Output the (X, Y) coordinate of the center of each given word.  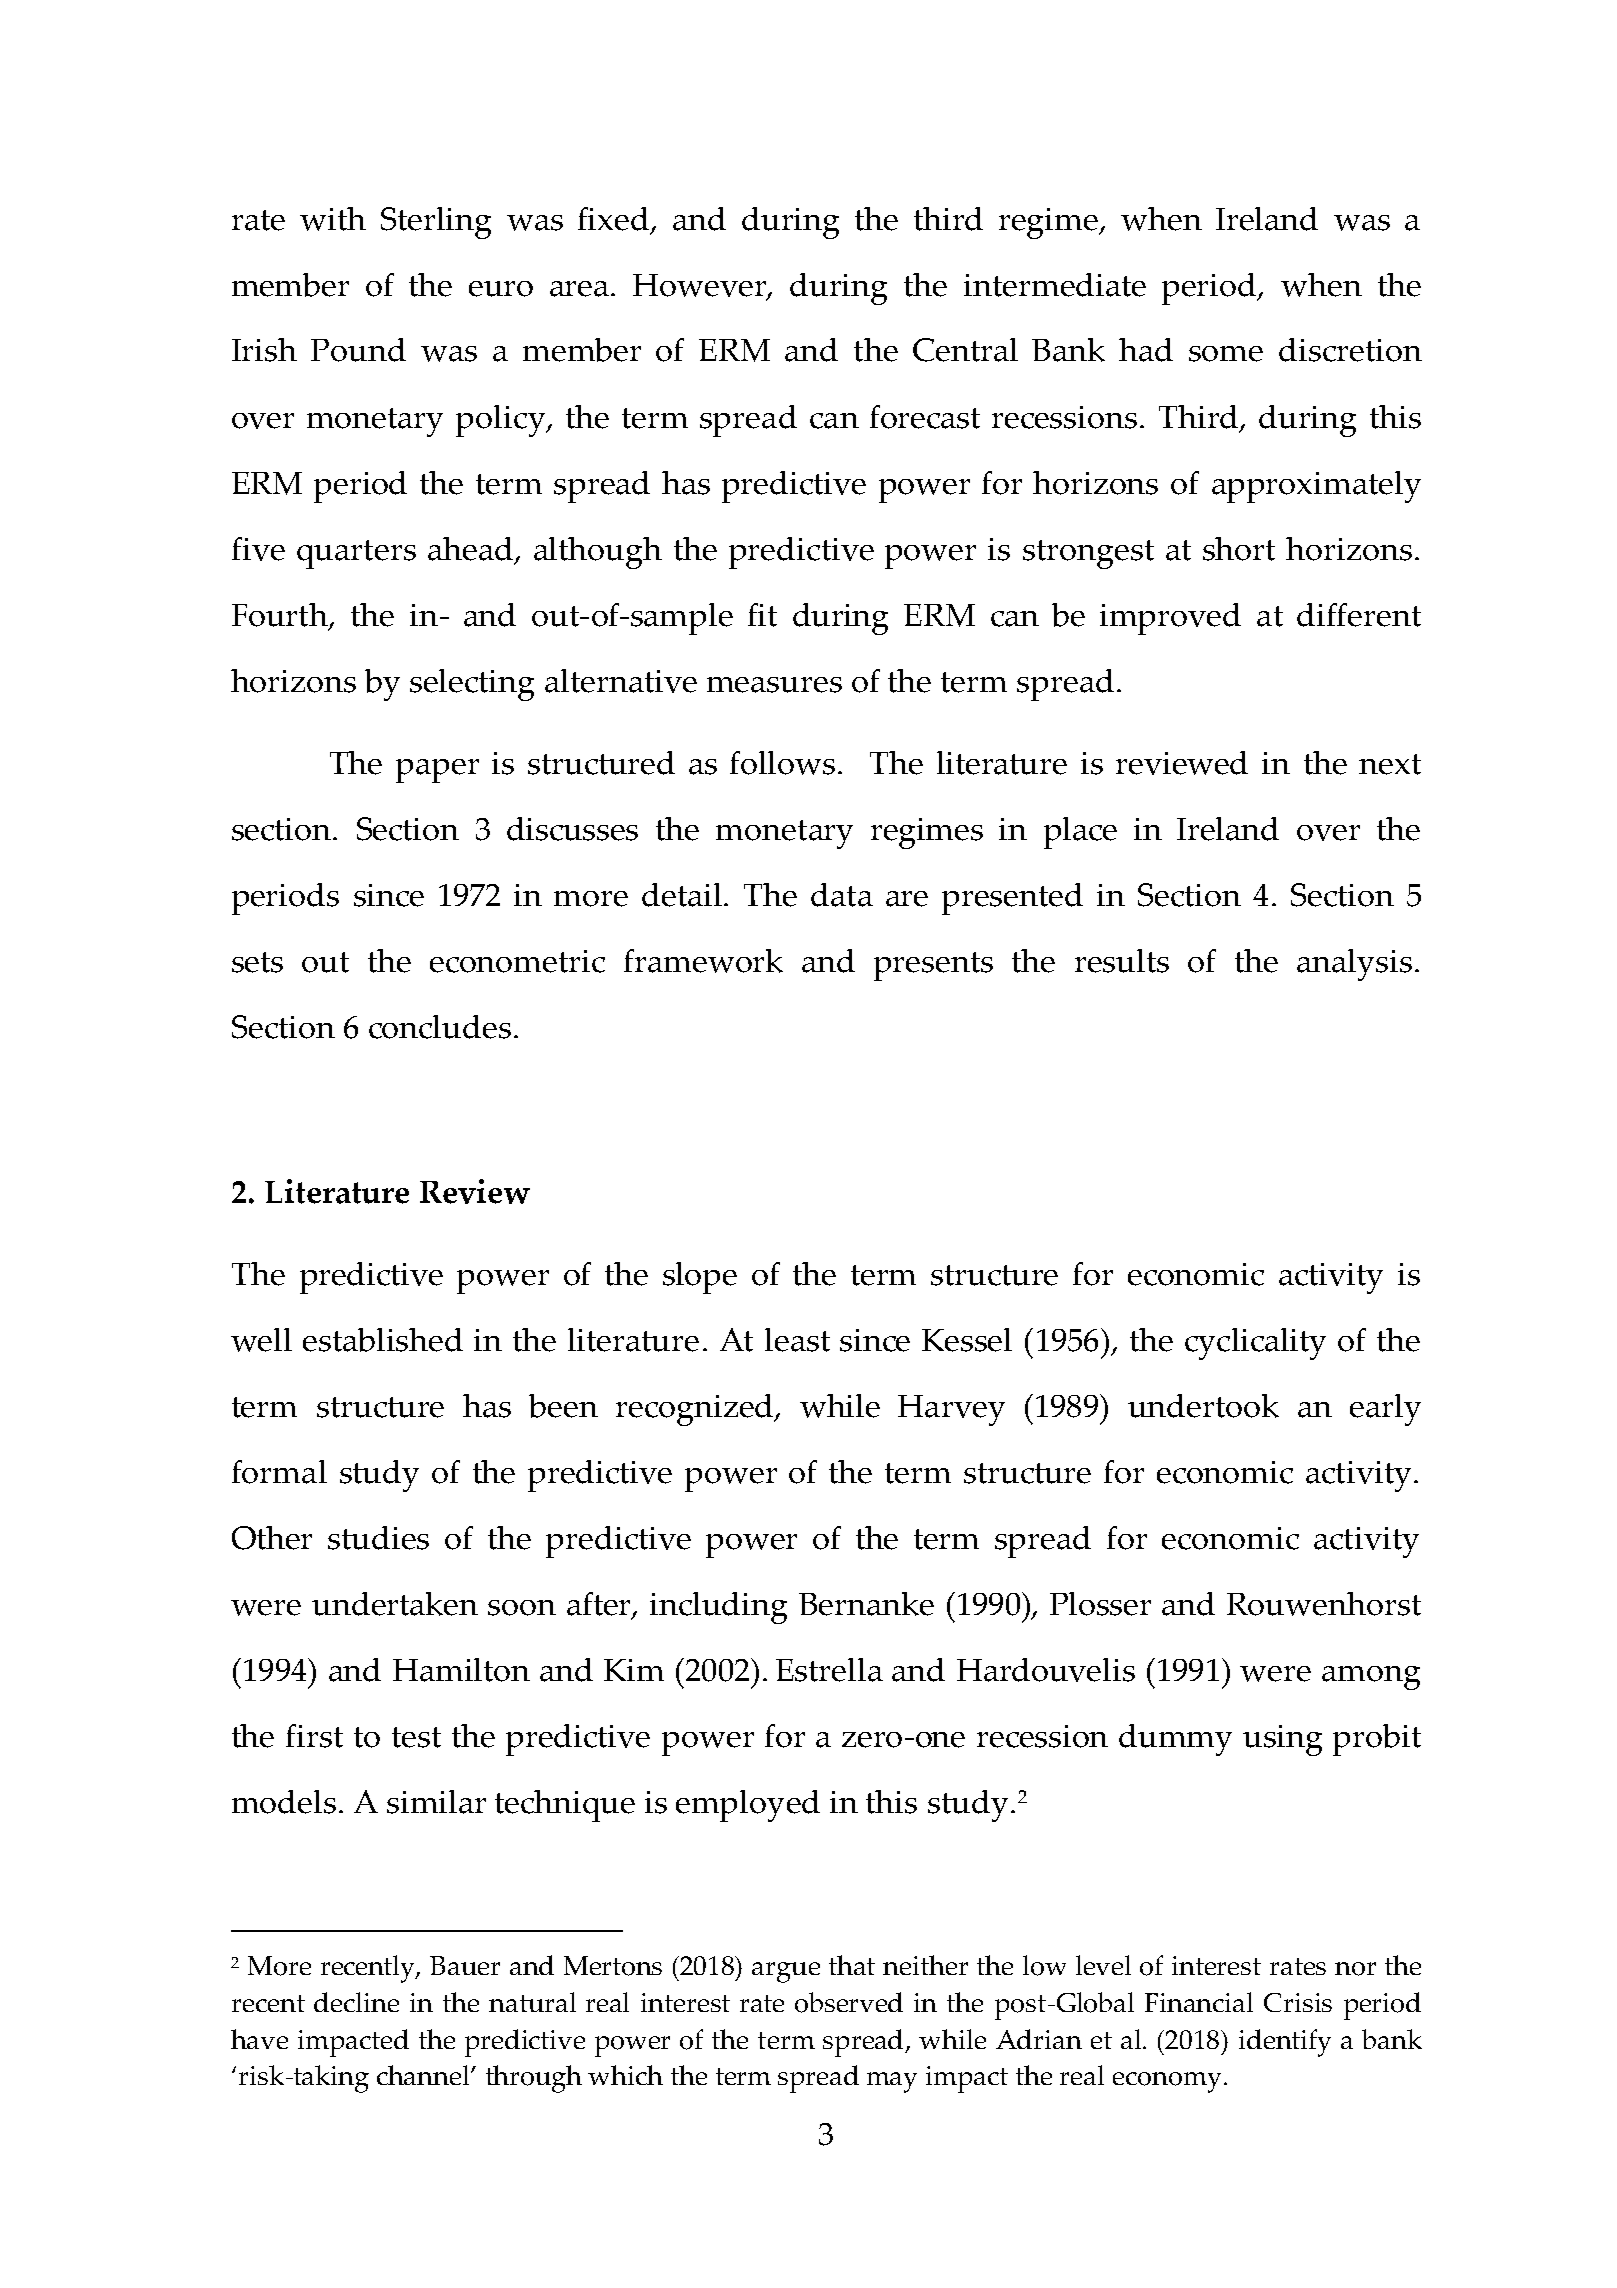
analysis (1354, 965)
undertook (1203, 1406)
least (797, 1340)
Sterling (436, 223)
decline (356, 2002)
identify (1285, 2043)
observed (849, 2002)
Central (965, 350)
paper (437, 771)
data (842, 895)
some (1226, 354)
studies (378, 1538)
